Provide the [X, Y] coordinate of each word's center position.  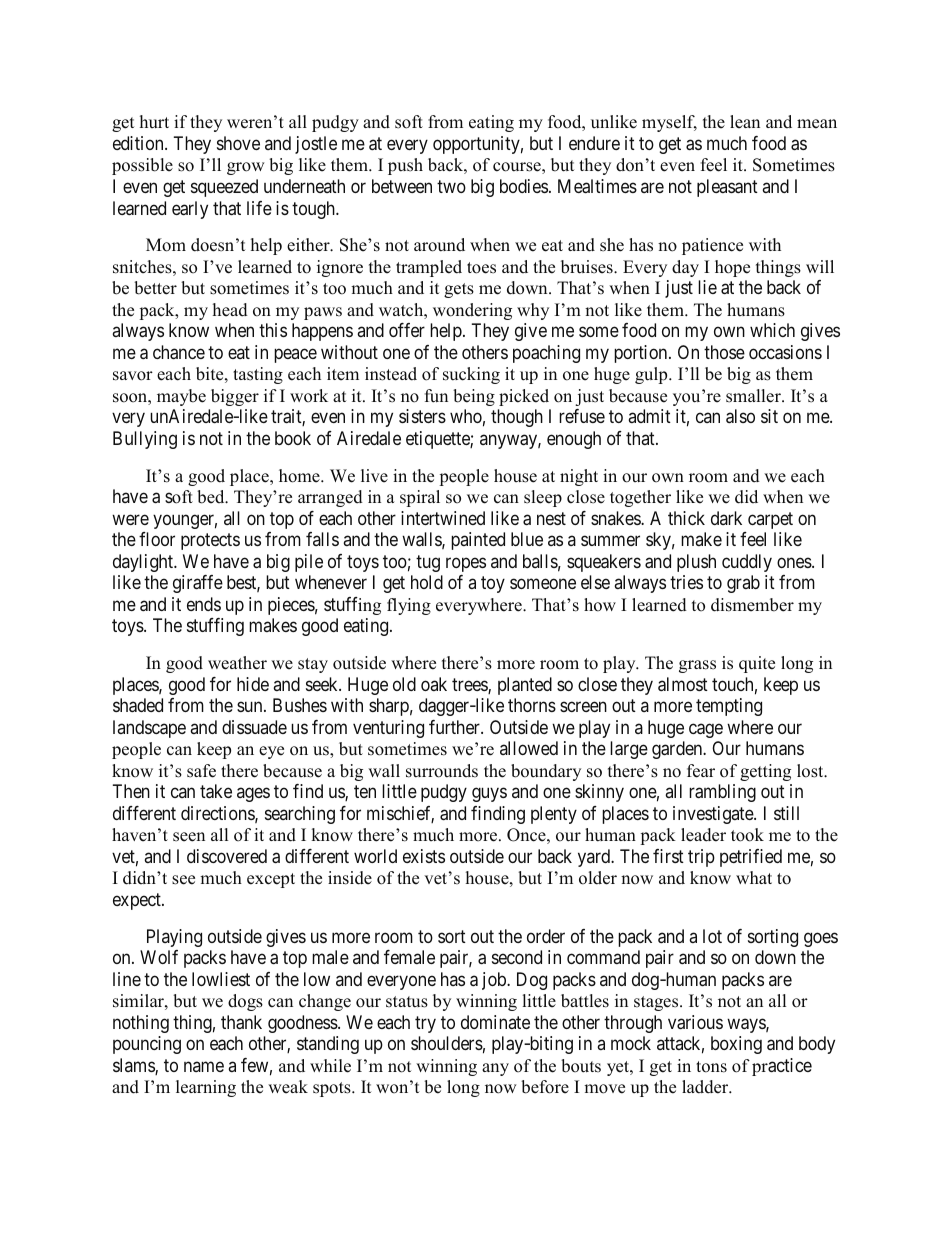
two [451, 186]
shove [238, 143]
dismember [752, 605]
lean [745, 122]
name [204, 1066]
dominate [495, 1022]
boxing [736, 1045]
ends [204, 604]
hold [427, 582]
